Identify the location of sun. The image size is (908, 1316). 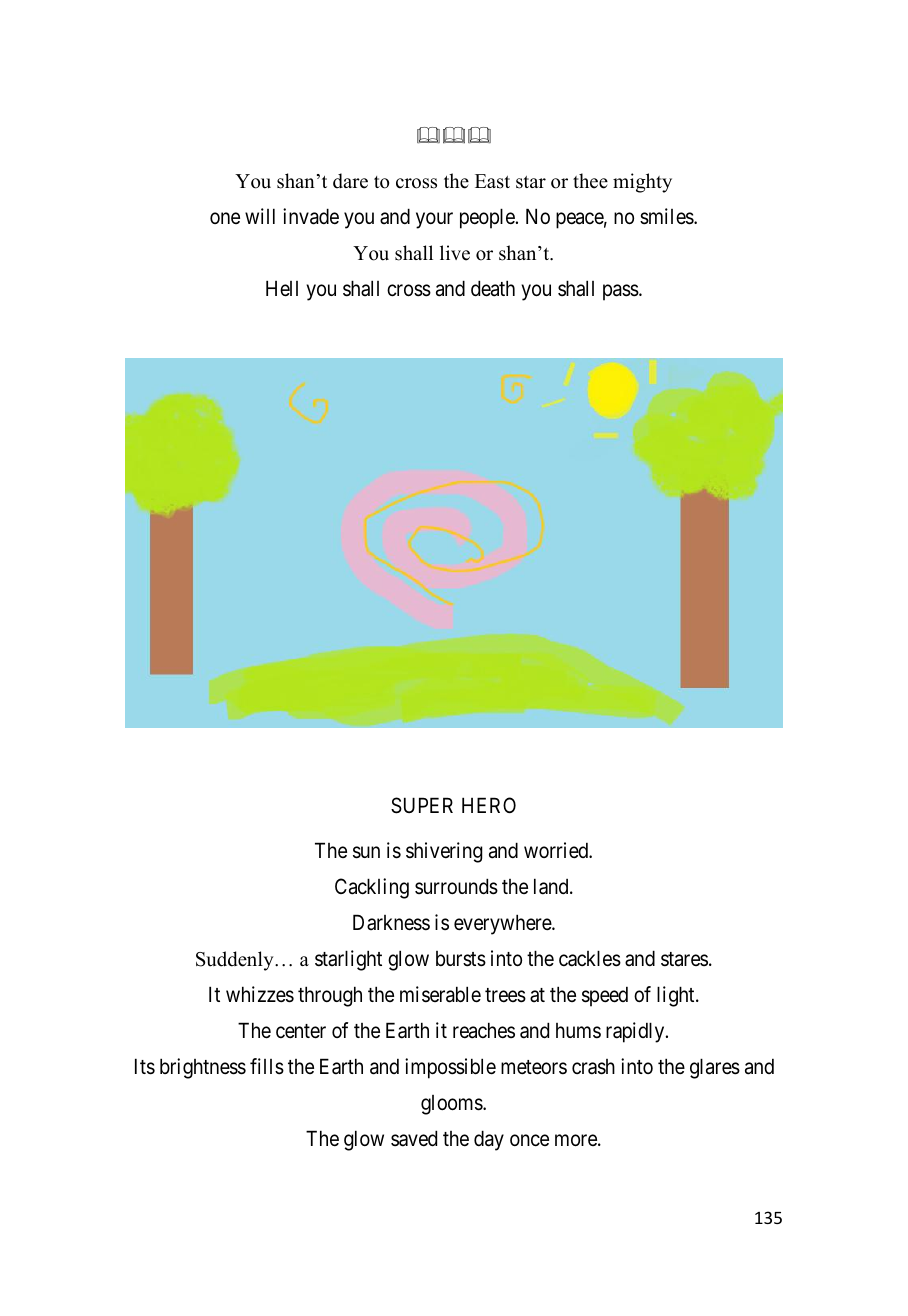
(366, 852).
